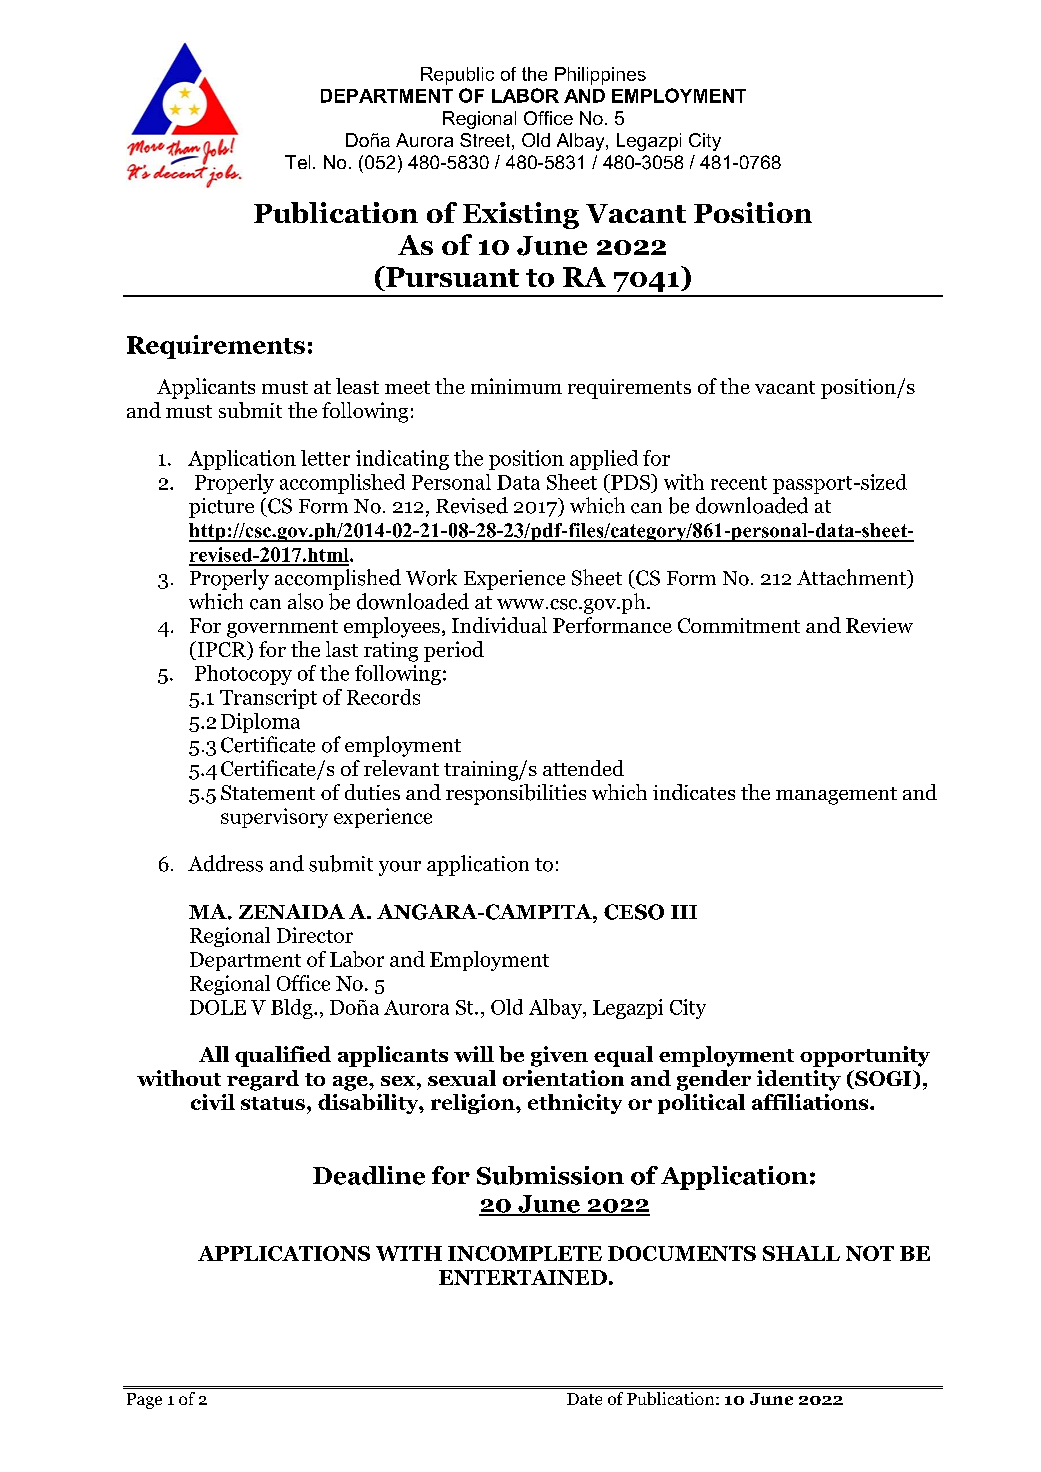 The width and height of the screenshot is (1041, 1472). I want to click on picture, so click(221, 508).
